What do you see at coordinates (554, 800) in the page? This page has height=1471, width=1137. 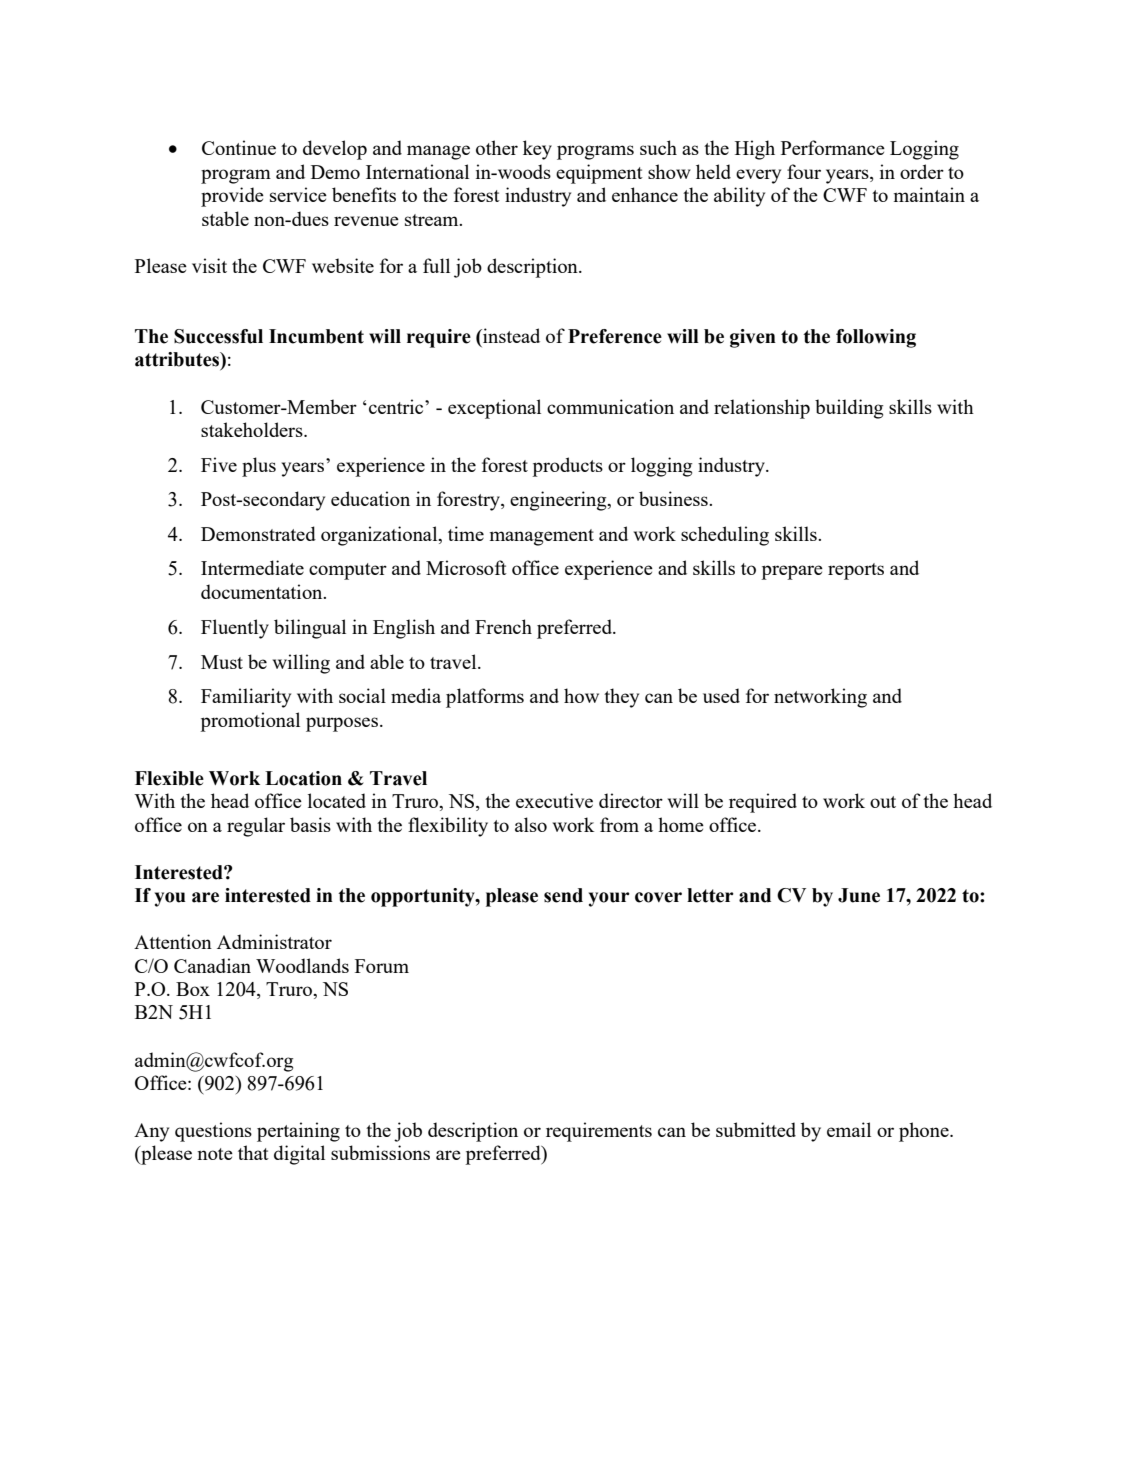 I see `executive` at bounding box center [554, 800].
